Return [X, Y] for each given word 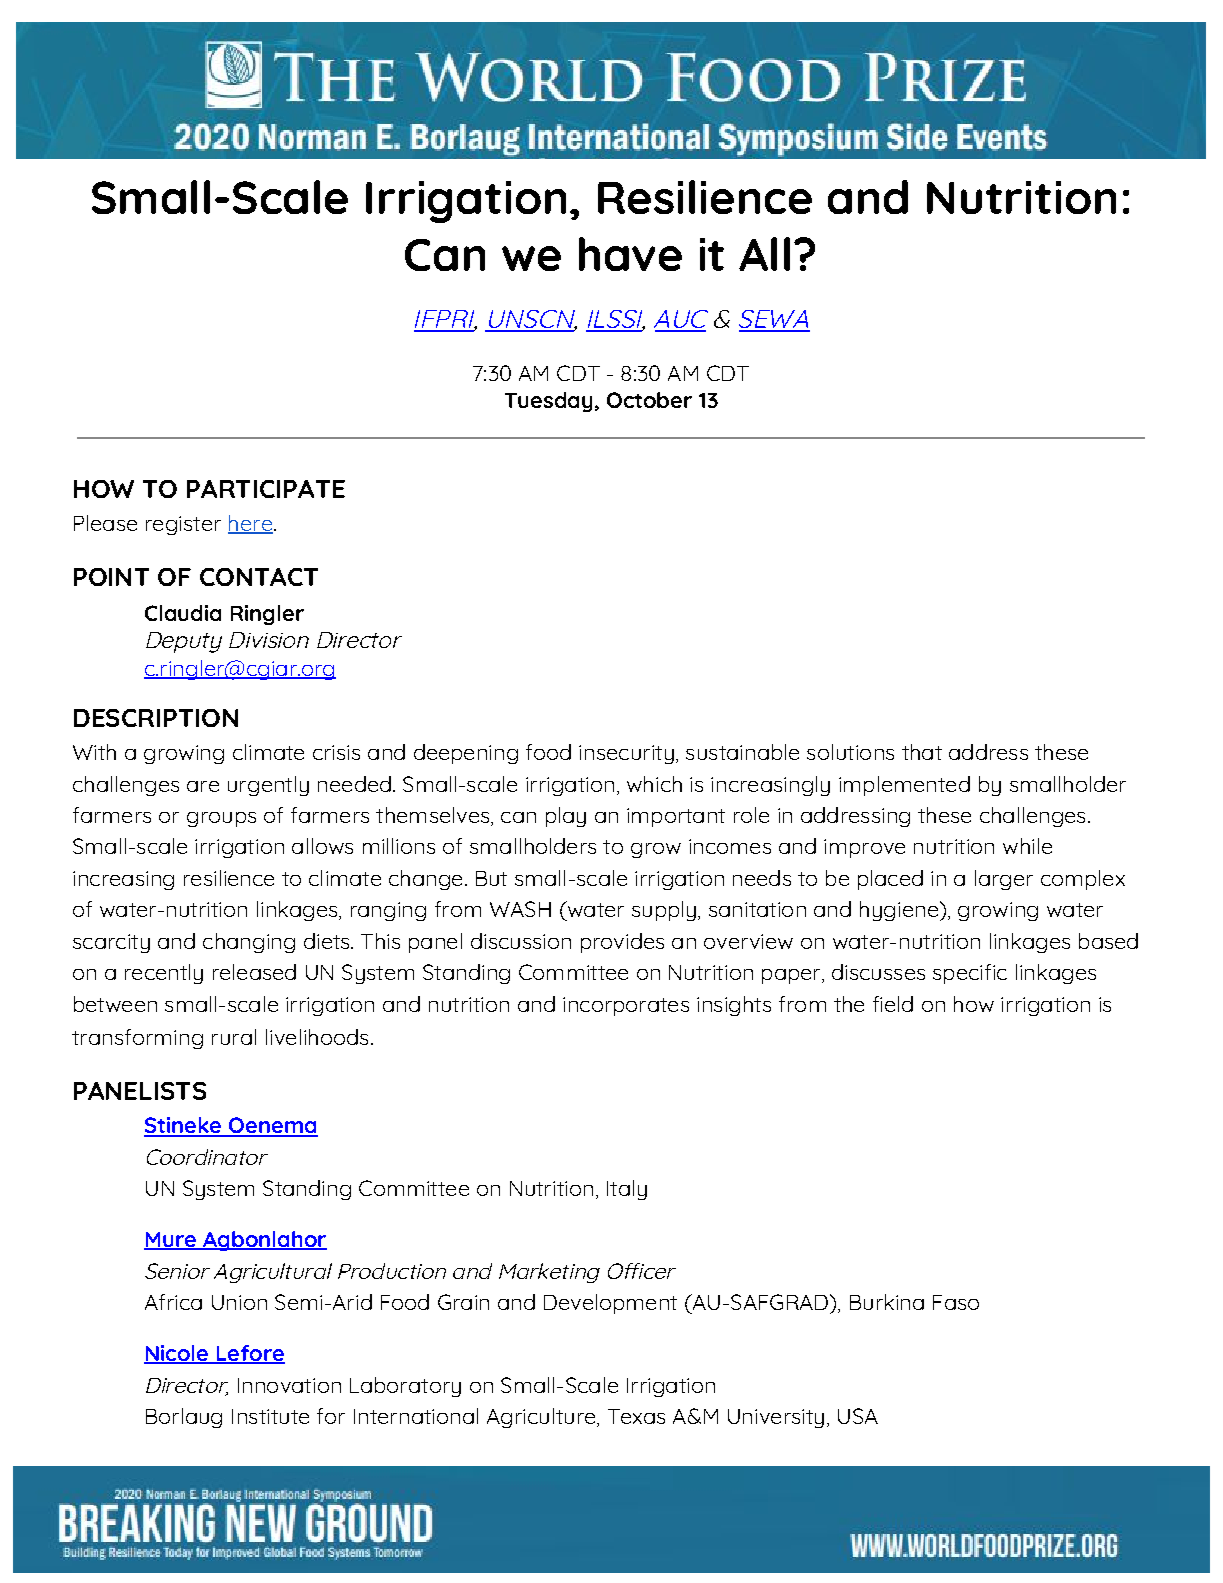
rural [234, 1037]
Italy [627, 1190]
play [566, 817]
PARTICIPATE [266, 489]
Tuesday [548, 402]
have [630, 254]
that [922, 752]
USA [858, 1416]
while [1027, 846]
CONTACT [259, 577]
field [893, 1004]
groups [221, 819]
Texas [636, 1416]
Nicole [177, 1354]
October [649, 400]
